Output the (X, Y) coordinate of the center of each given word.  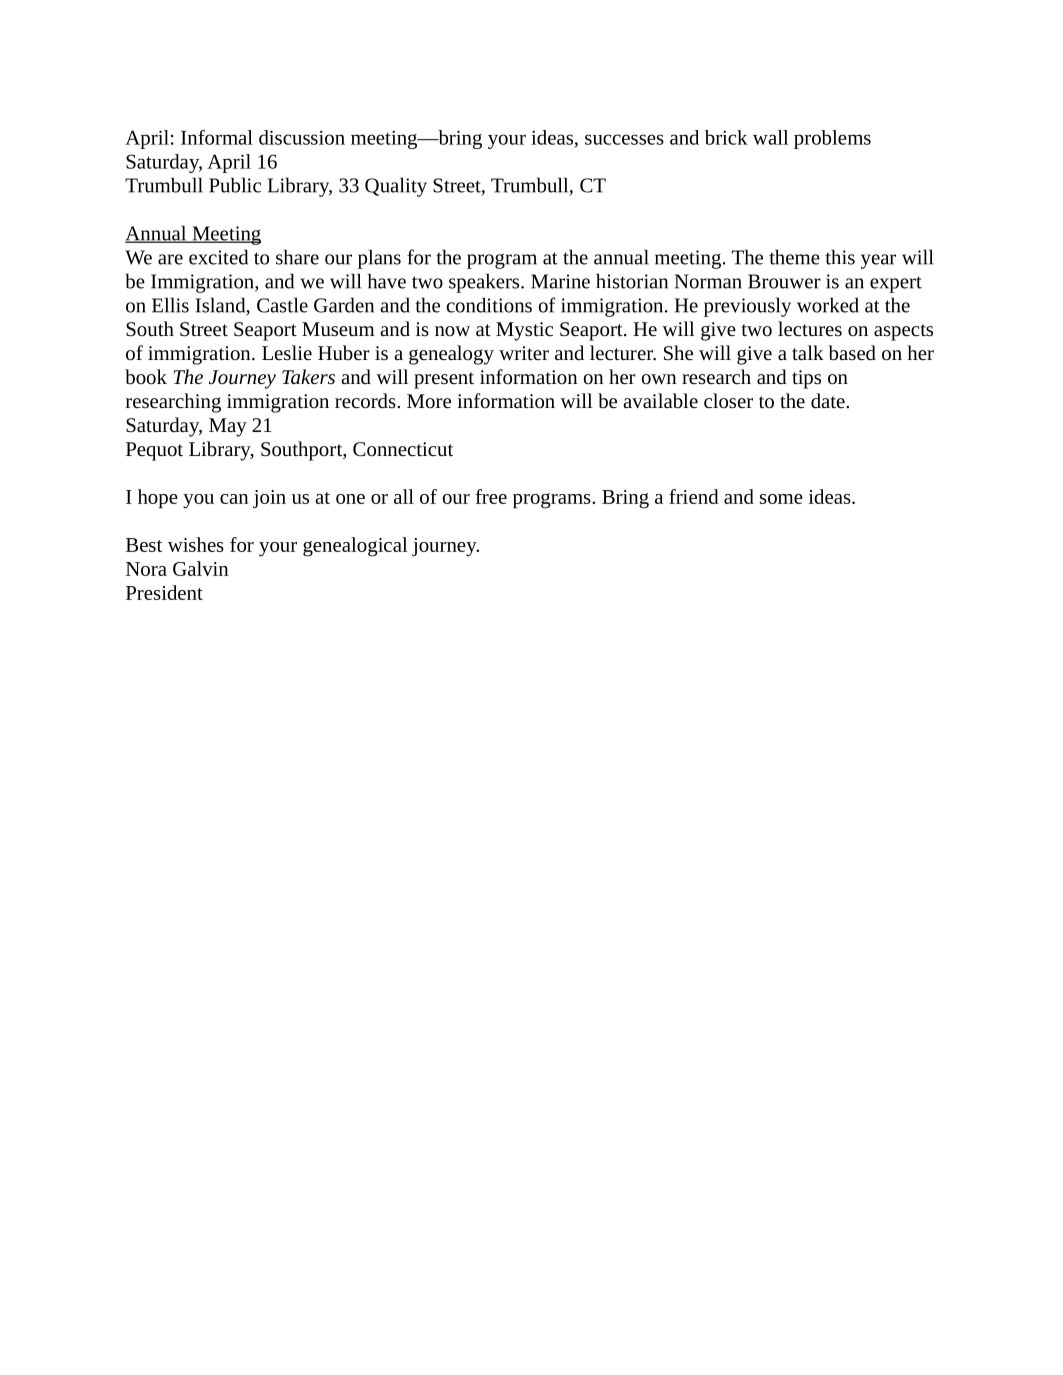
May (228, 427)
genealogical (355, 547)
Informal (217, 137)
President (164, 592)
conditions (489, 305)
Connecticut (403, 449)
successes (624, 139)
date (829, 400)
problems (832, 139)
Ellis (170, 305)
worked (828, 305)
